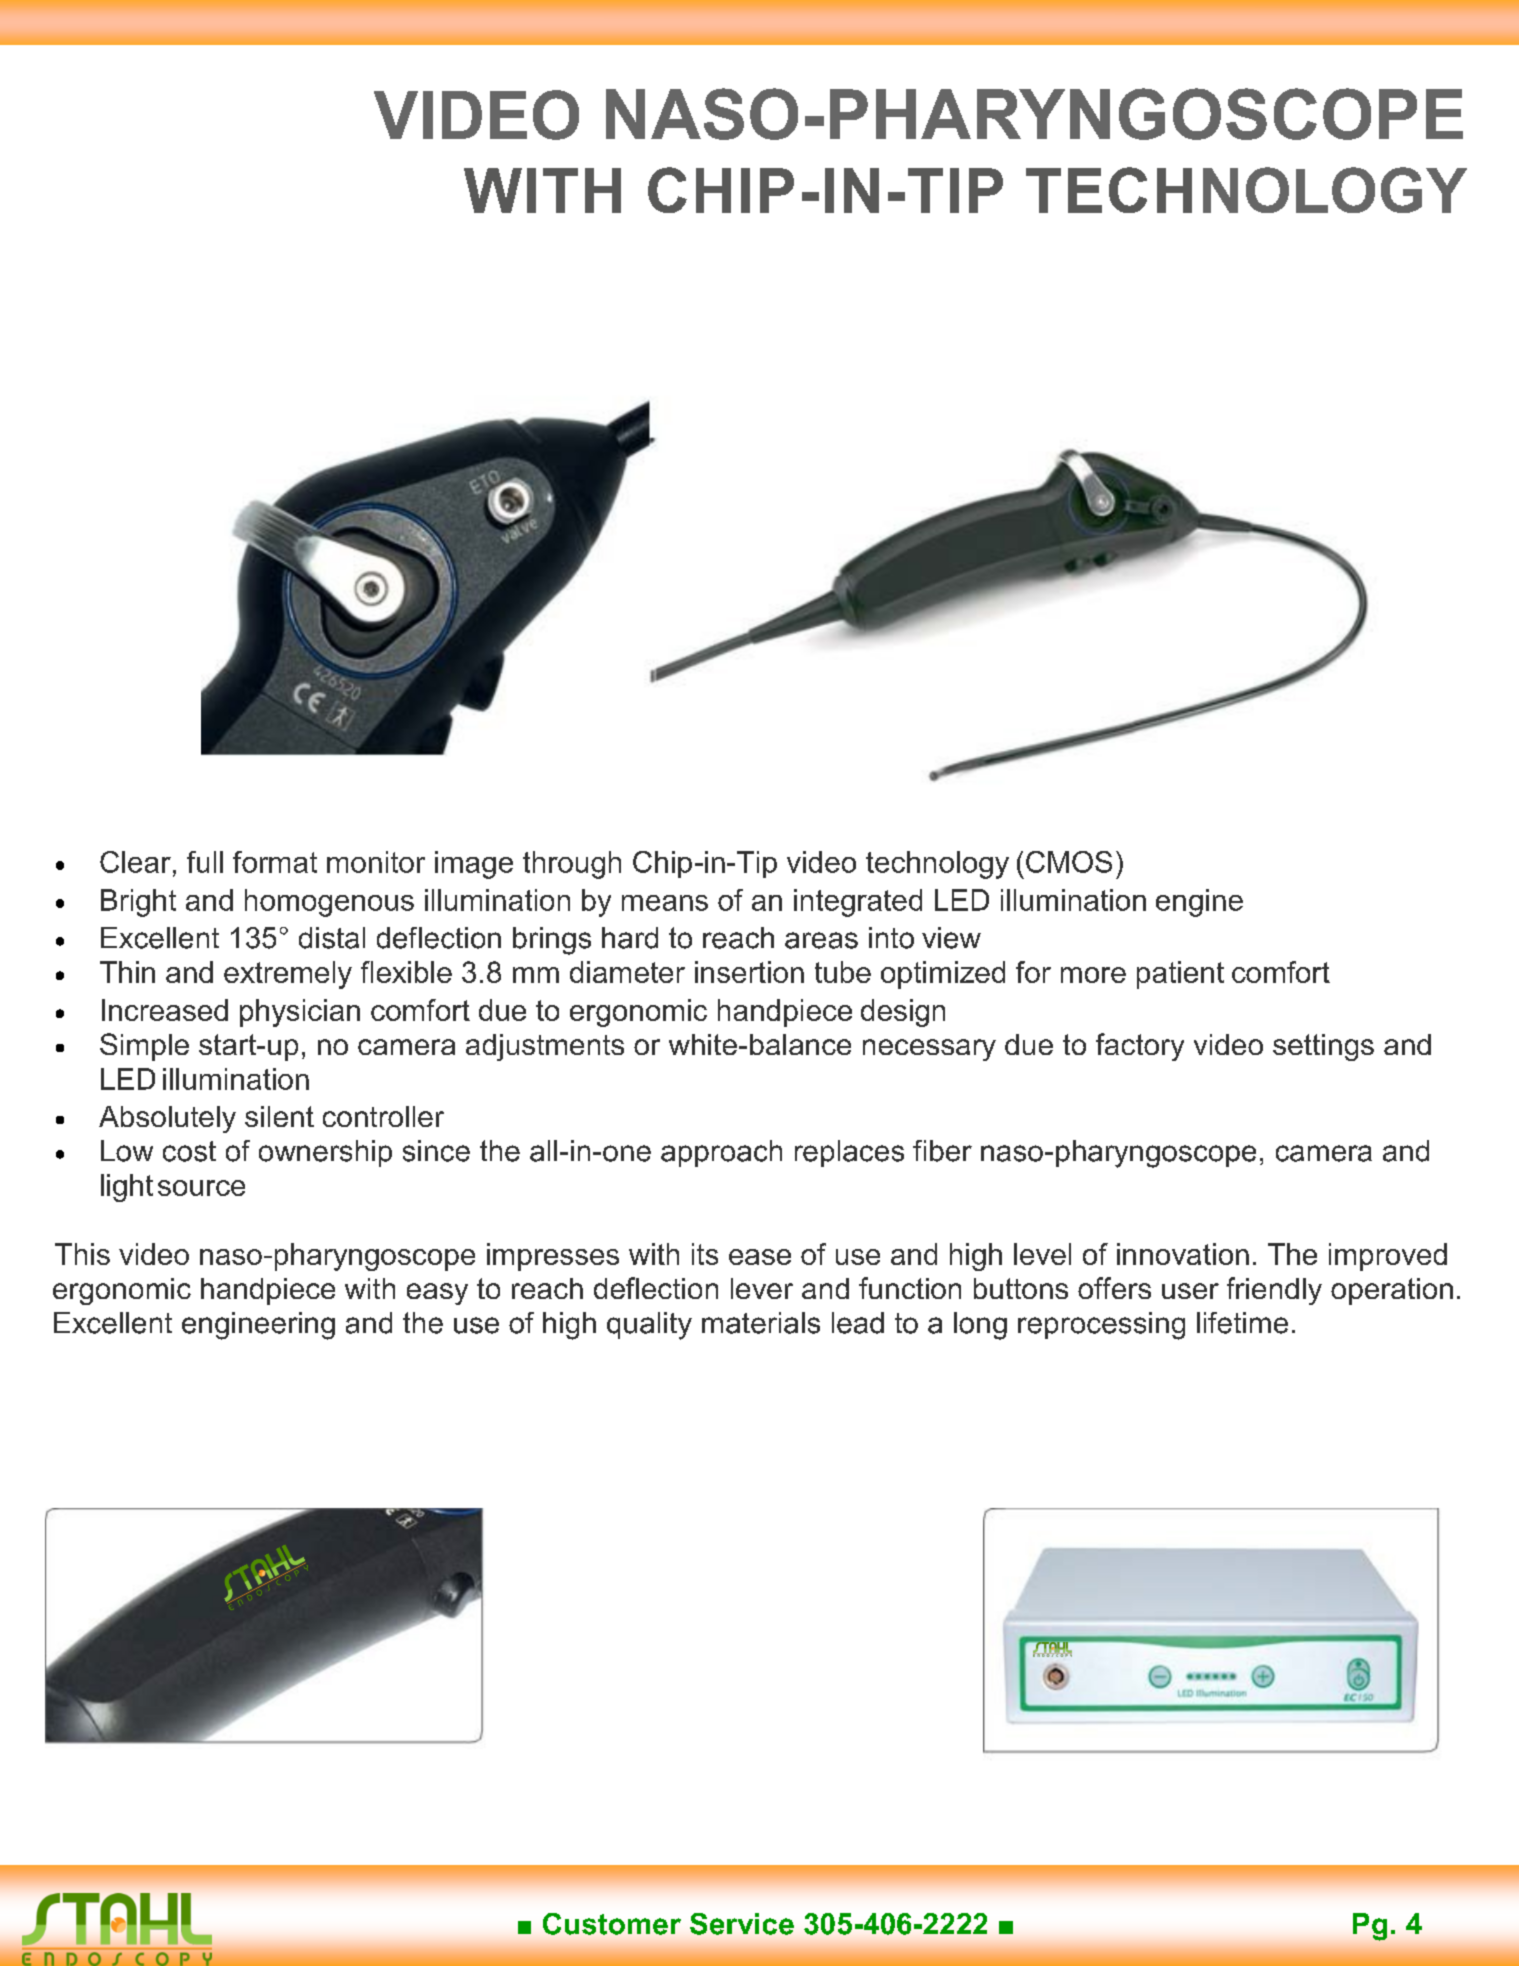 This image has width=1519, height=1966. I want to click on full, so click(205, 862).
